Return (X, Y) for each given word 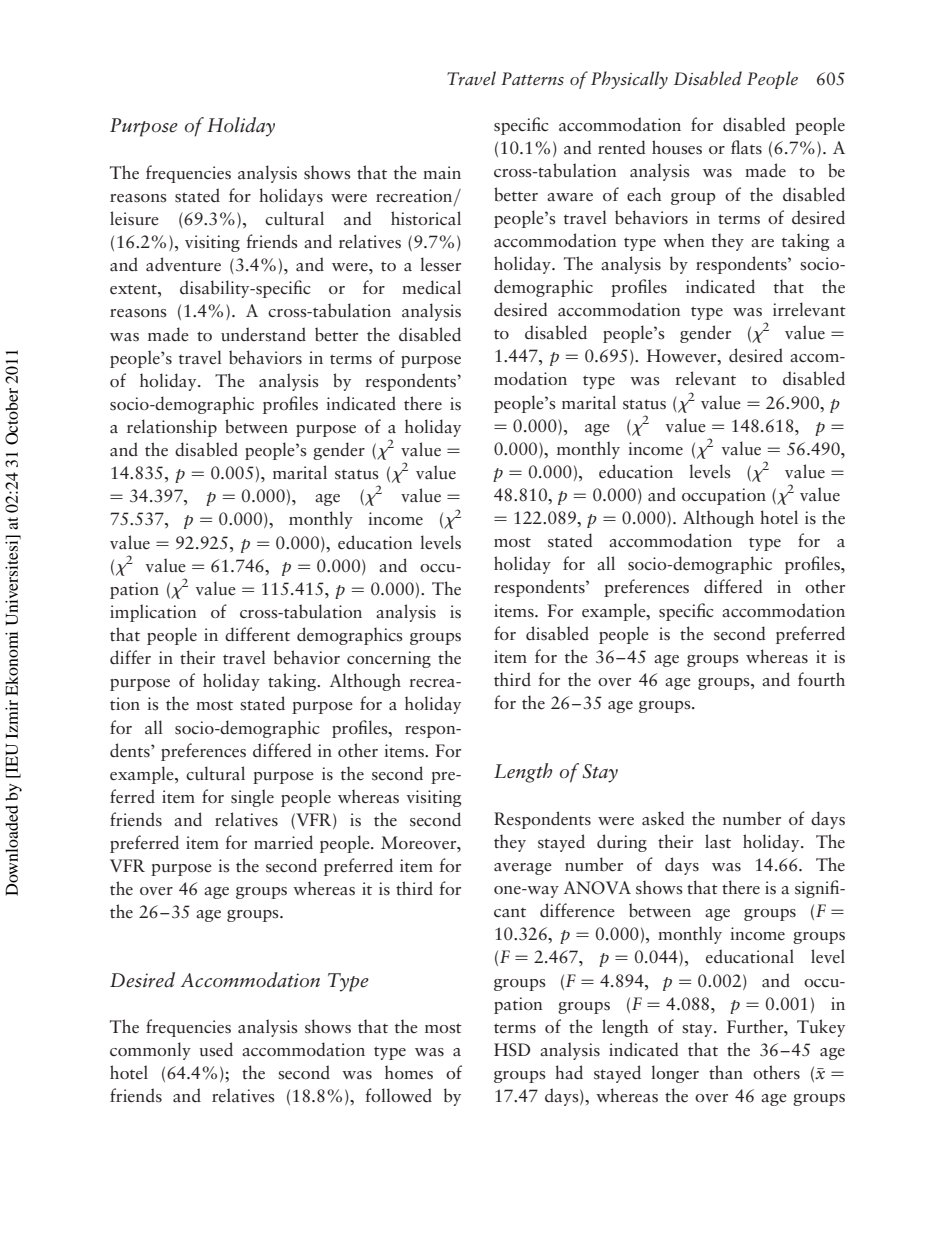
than (726, 1072)
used (216, 1049)
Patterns (532, 79)
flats (746, 147)
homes (409, 1072)
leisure (134, 218)
